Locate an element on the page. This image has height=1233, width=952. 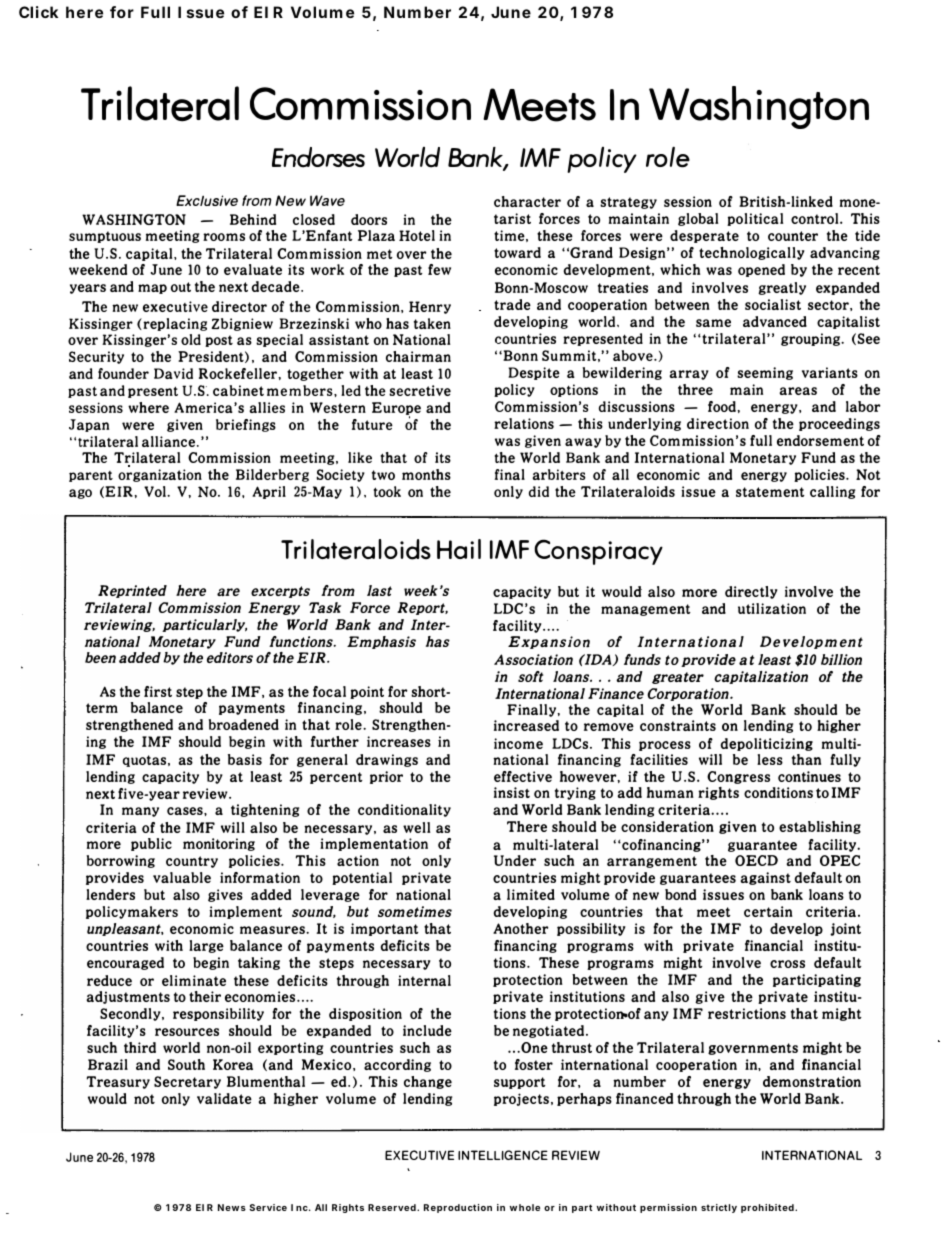
alliance is located at coordinates (170, 441).
